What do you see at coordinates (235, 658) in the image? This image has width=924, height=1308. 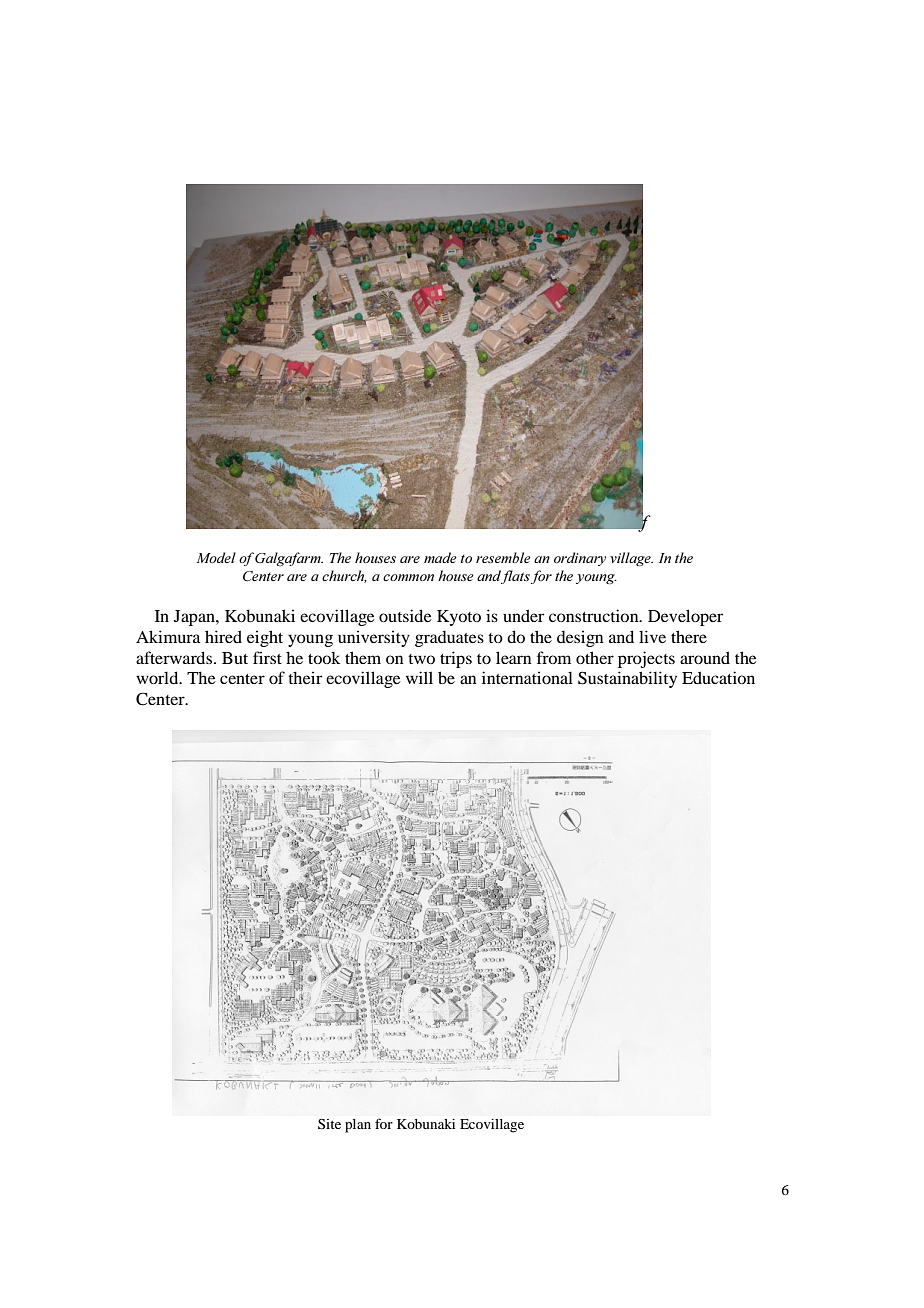 I see `But` at bounding box center [235, 658].
